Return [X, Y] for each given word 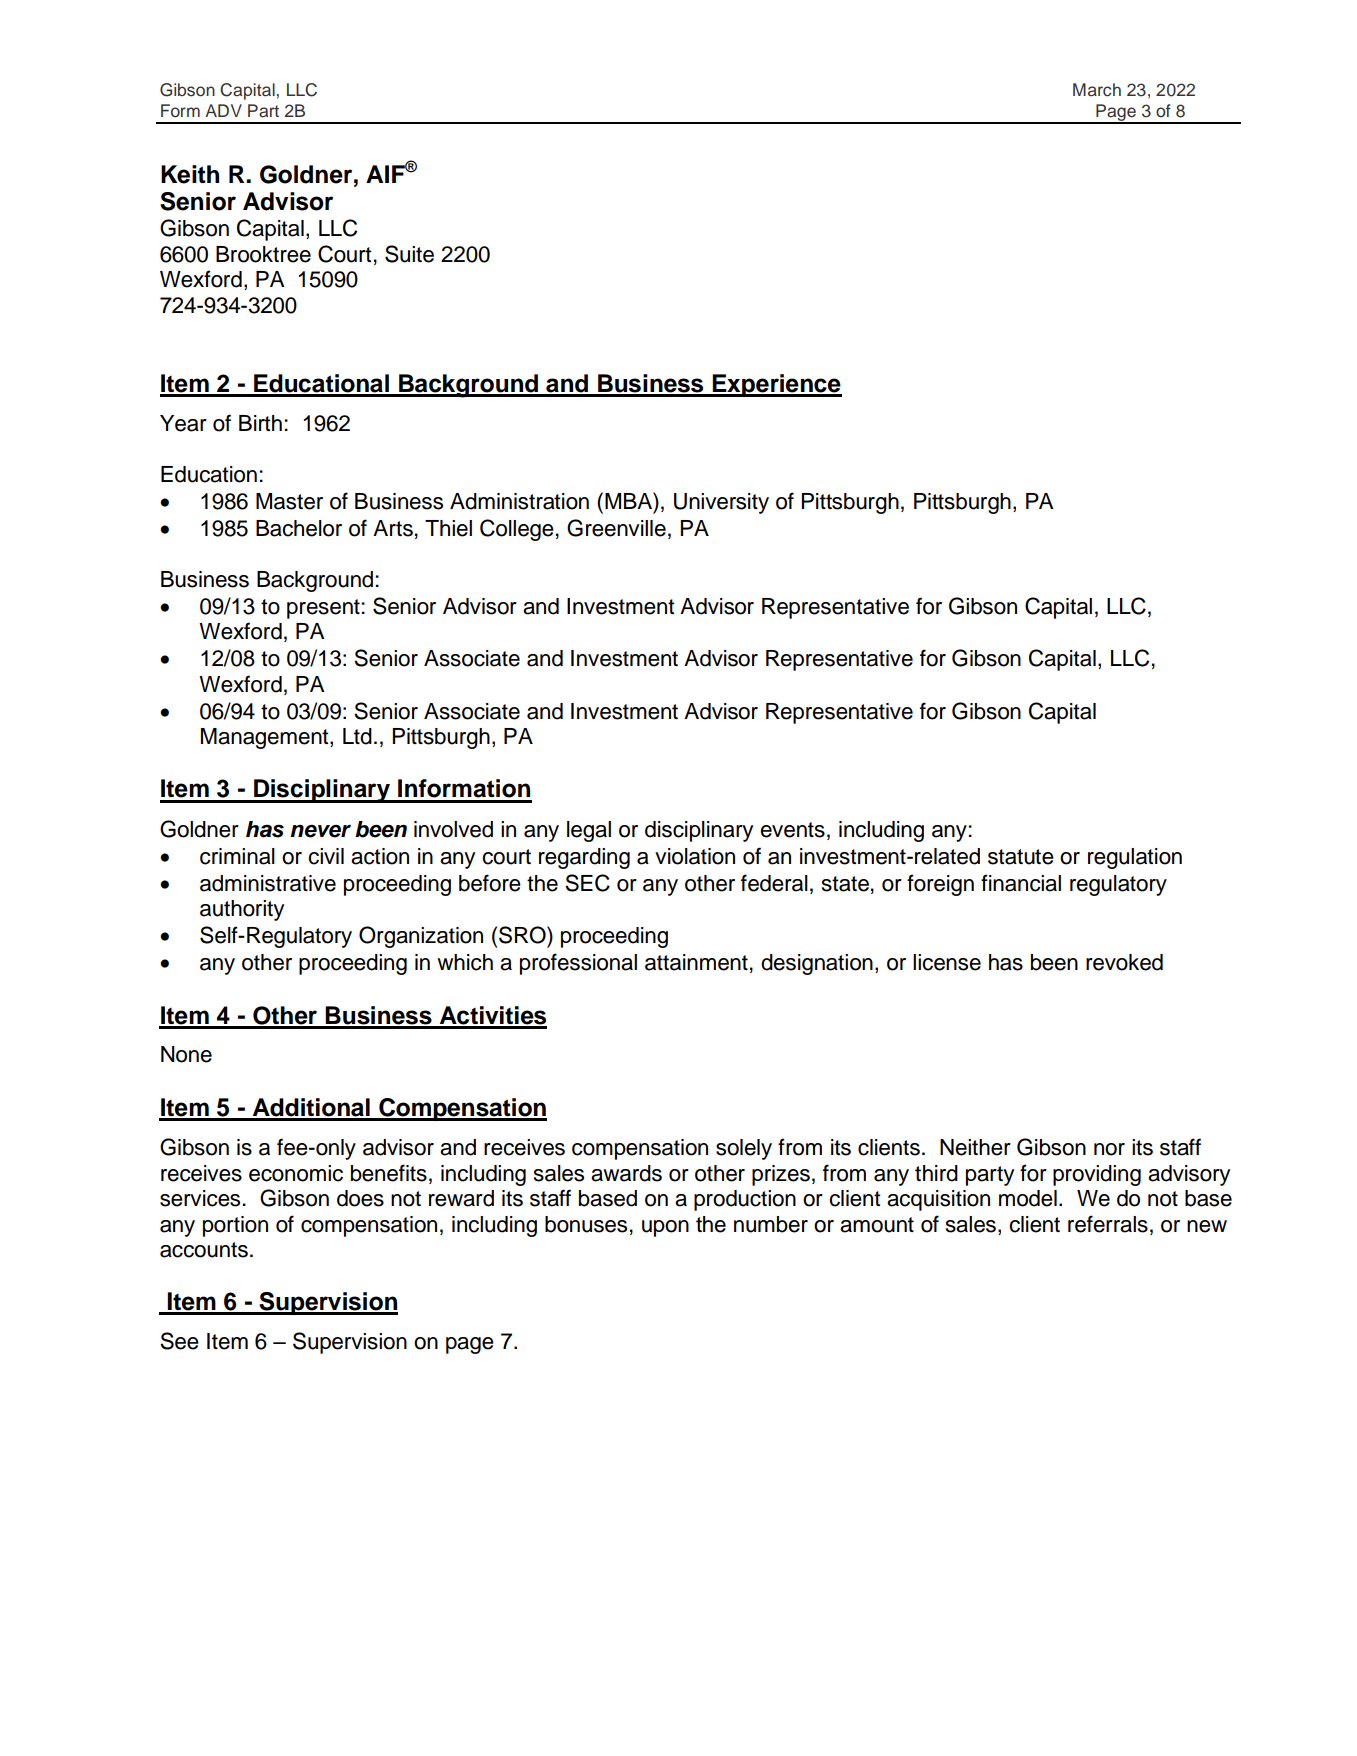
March [1097, 90]
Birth [260, 423]
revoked [1124, 962]
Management [266, 738]
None [186, 1054]
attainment [696, 962]
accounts [204, 1250]
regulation [1135, 858]
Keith [190, 174]
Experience [776, 385]
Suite [409, 254]
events [792, 830]
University [721, 503]
